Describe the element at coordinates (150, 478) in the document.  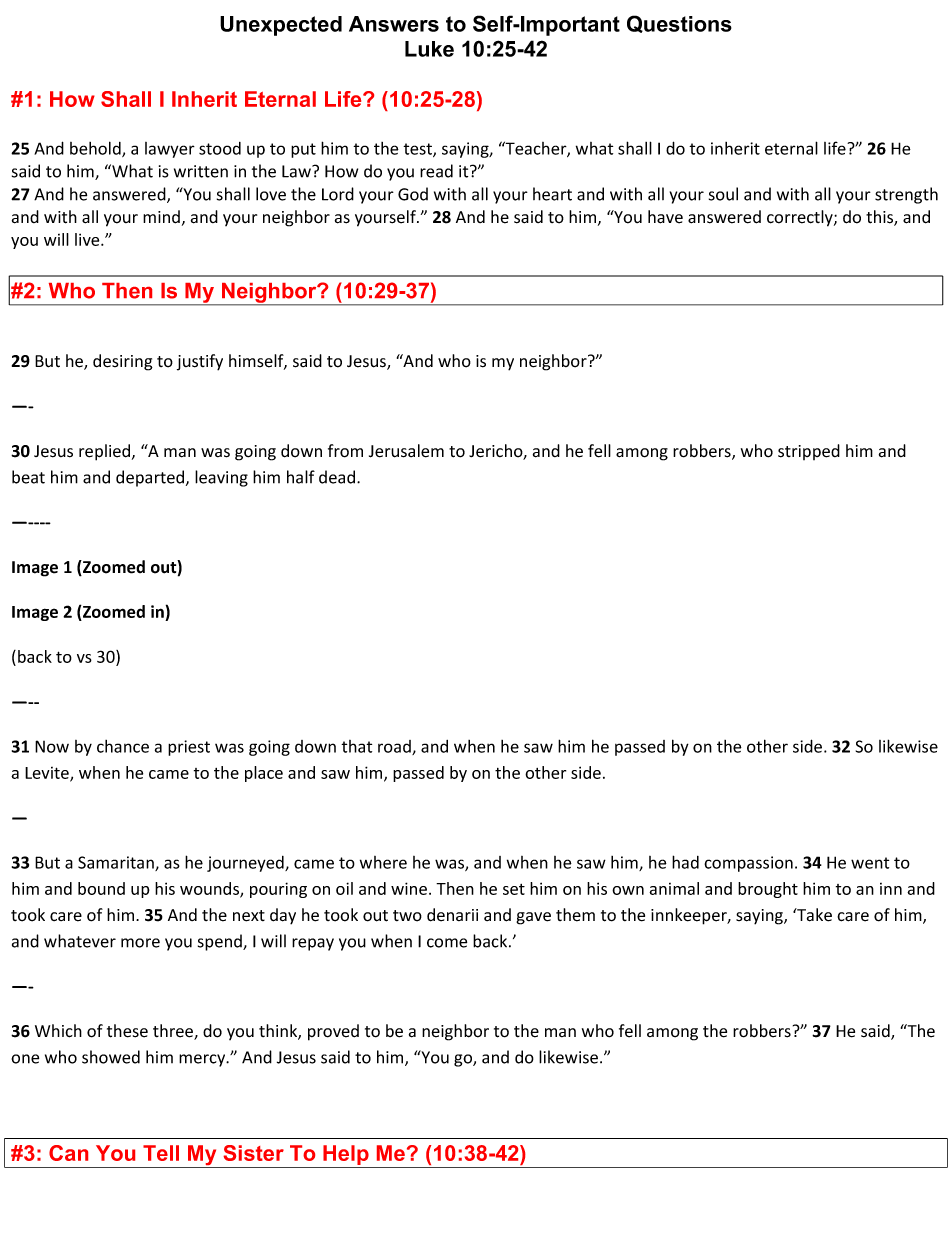
I see `departed` at that location.
